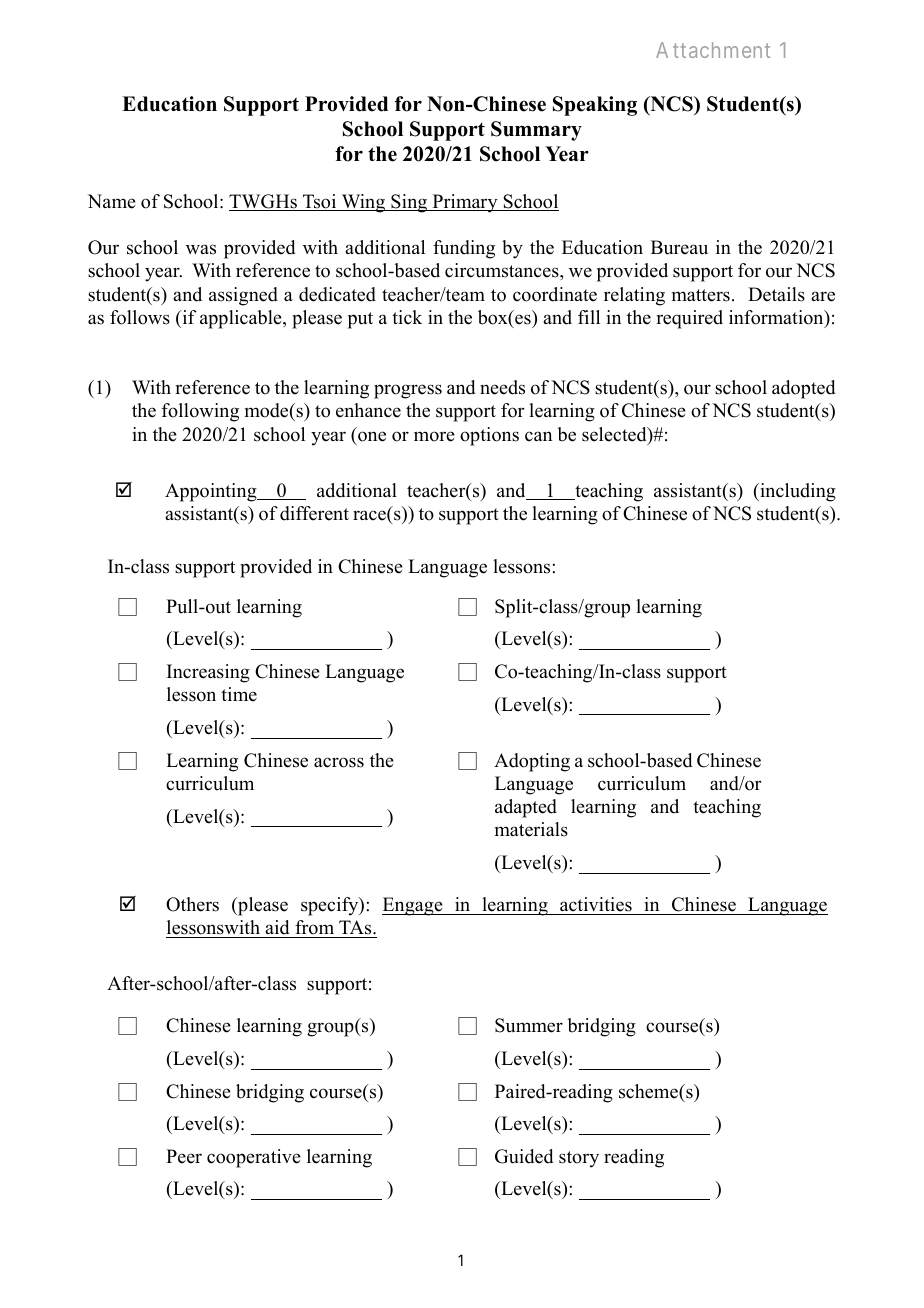  I want to click on Attachment, so click(713, 50).
